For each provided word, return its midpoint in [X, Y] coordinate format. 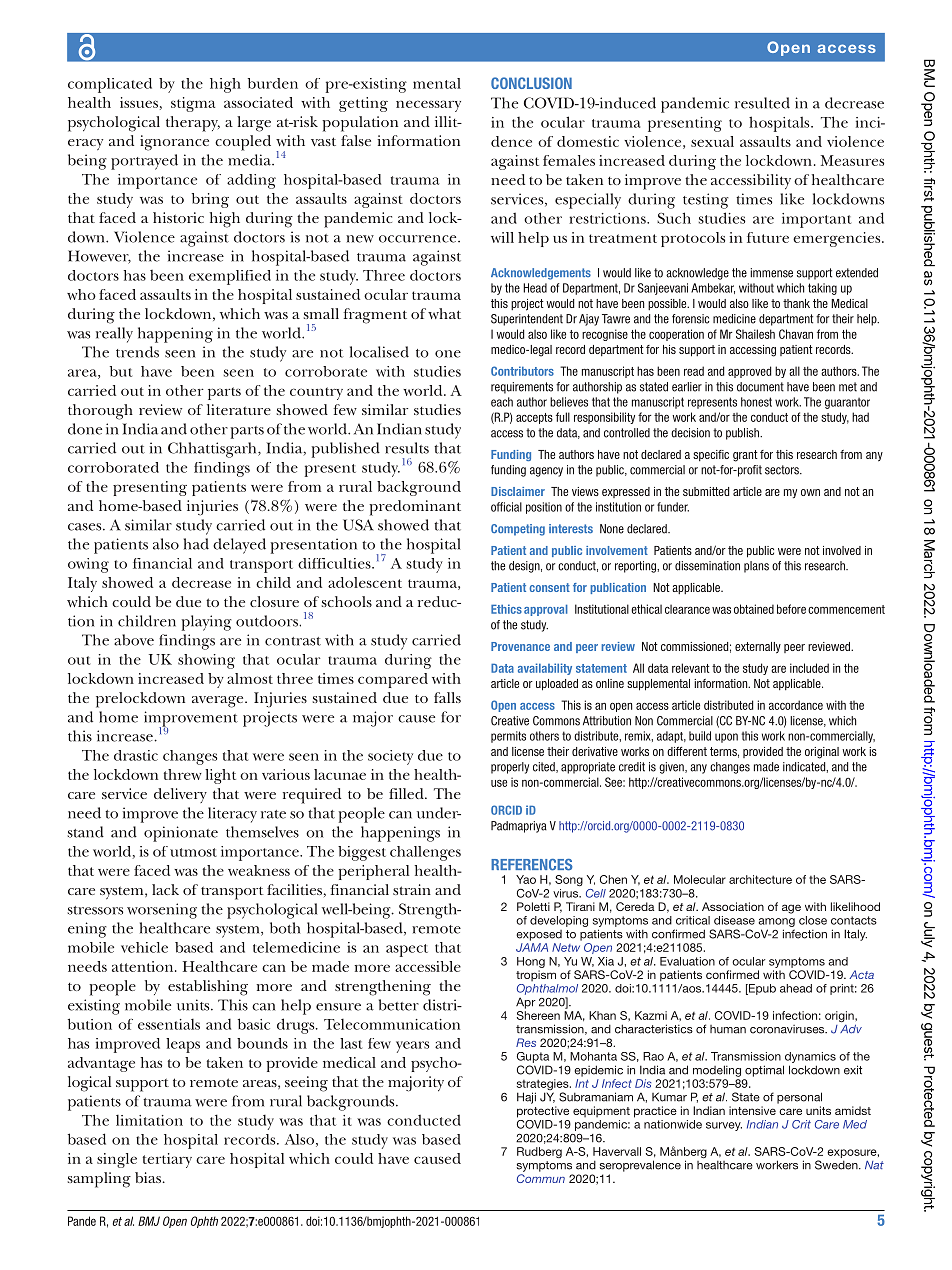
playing [207, 623]
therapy [193, 124]
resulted [762, 103]
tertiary [167, 1160]
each [502, 402]
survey [724, 1126]
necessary [428, 106]
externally [758, 648]
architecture [760, 879]
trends [137, 352]
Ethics [506, 609]
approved [749, 372]
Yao [526, 879]
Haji [526, 1098]
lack [165, 889]
